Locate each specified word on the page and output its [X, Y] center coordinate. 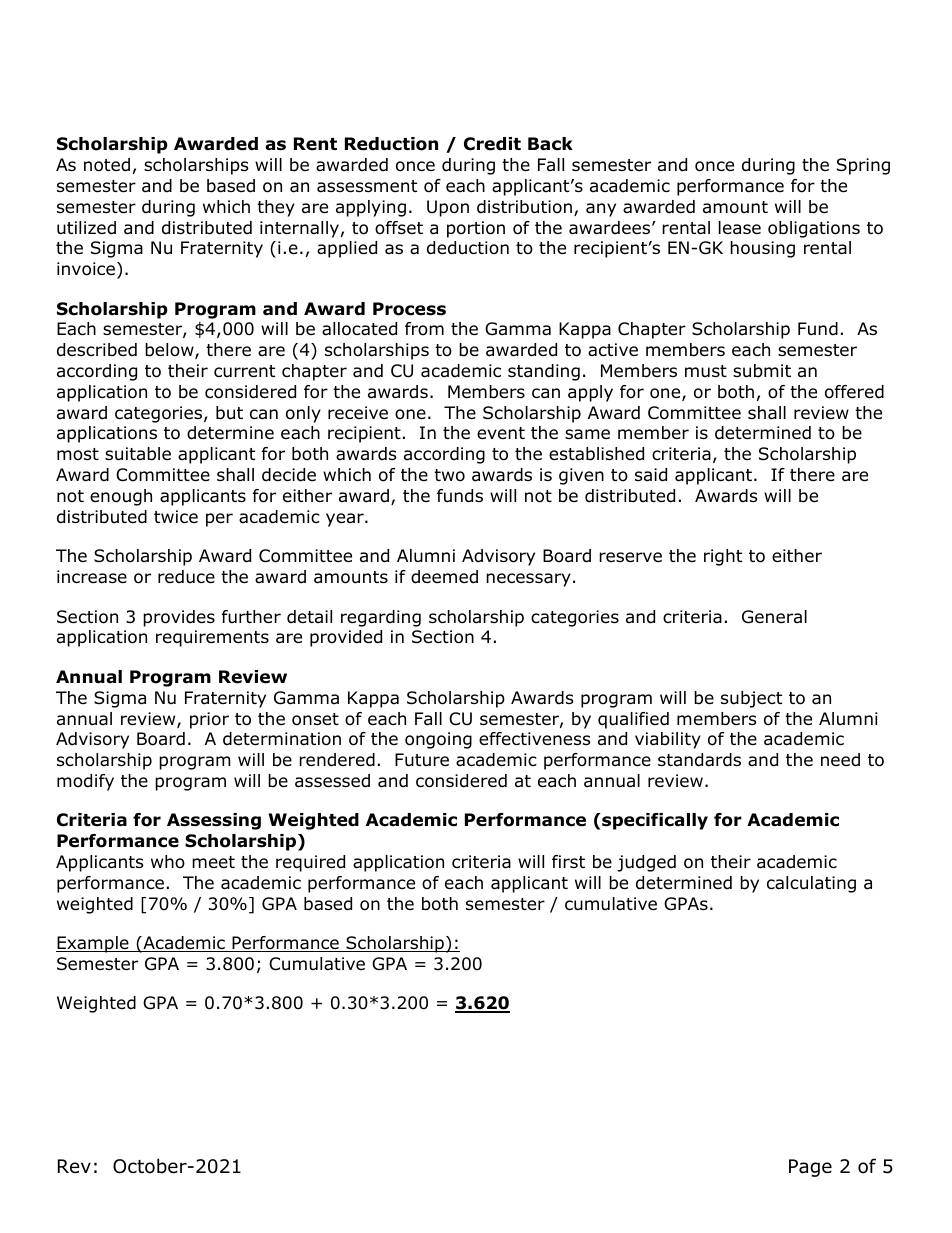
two [449, 475]
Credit [492, 144]
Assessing [214, 821]
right [723, 557]
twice [176, 516]
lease [740, 228]
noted [107, 165]
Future [422, 760]
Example [93, 944]
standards [699, 760]
